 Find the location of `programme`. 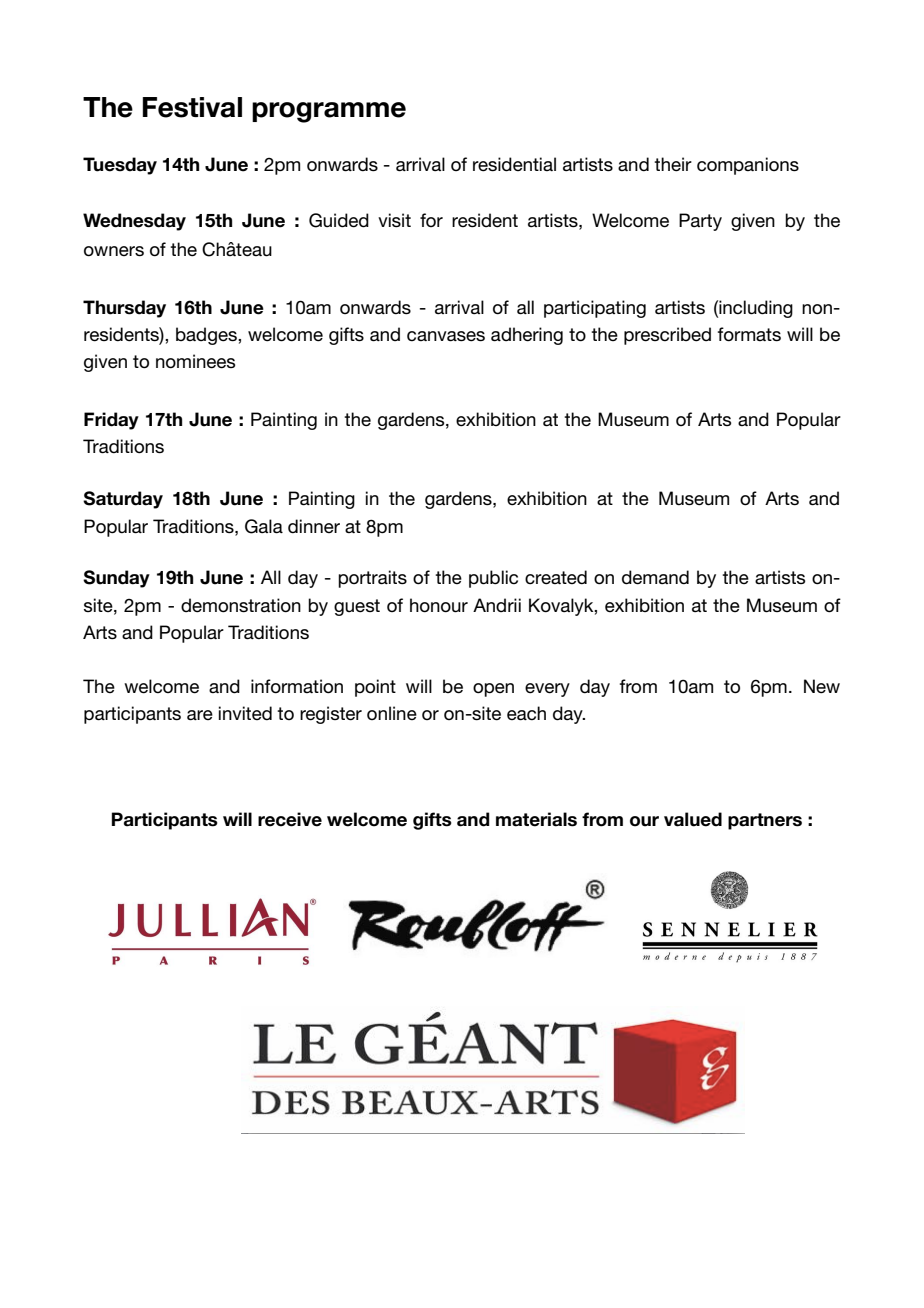

programme is located at coordinates (329, 112).
